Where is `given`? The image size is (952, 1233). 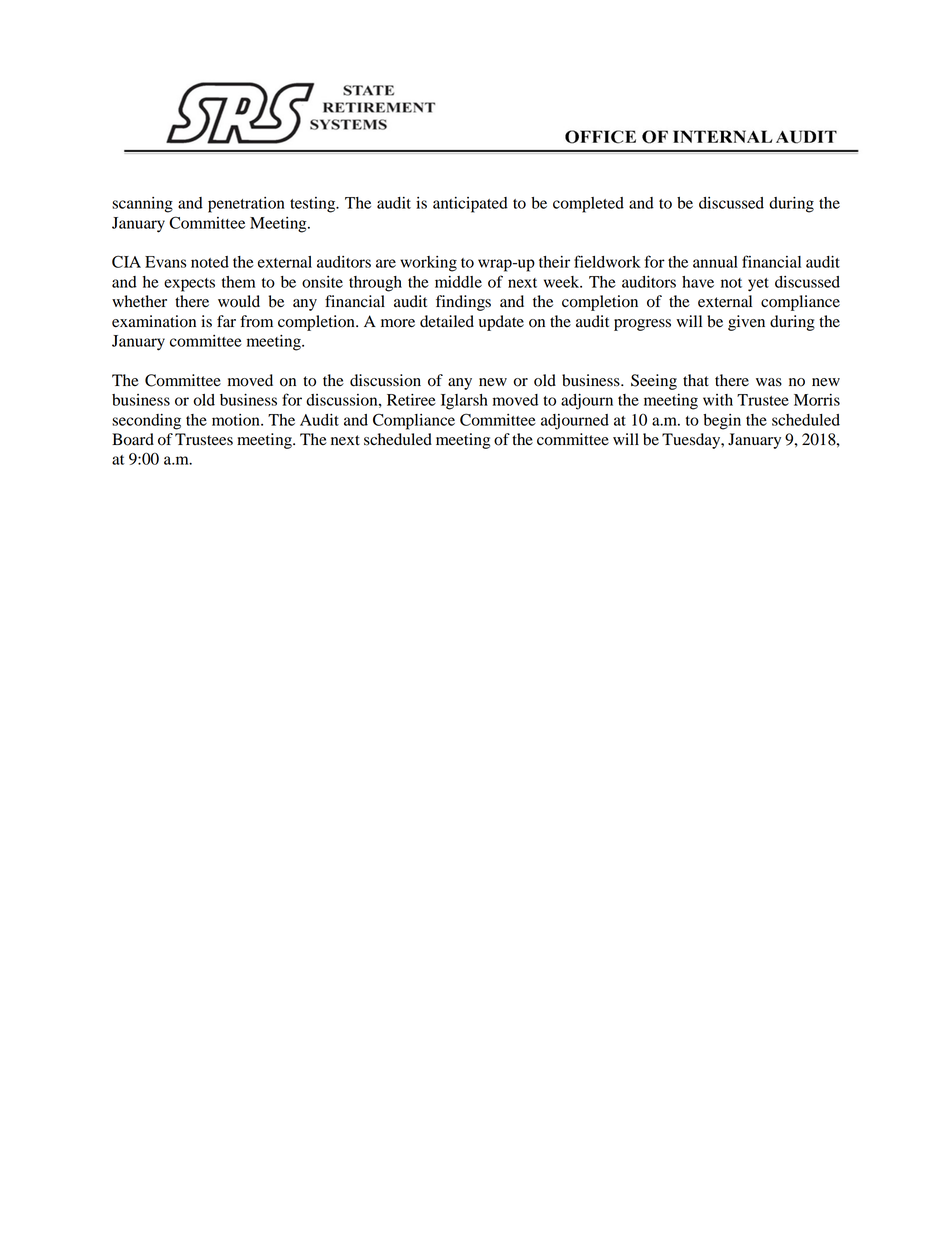 given is located at coordinates (746, 323).
